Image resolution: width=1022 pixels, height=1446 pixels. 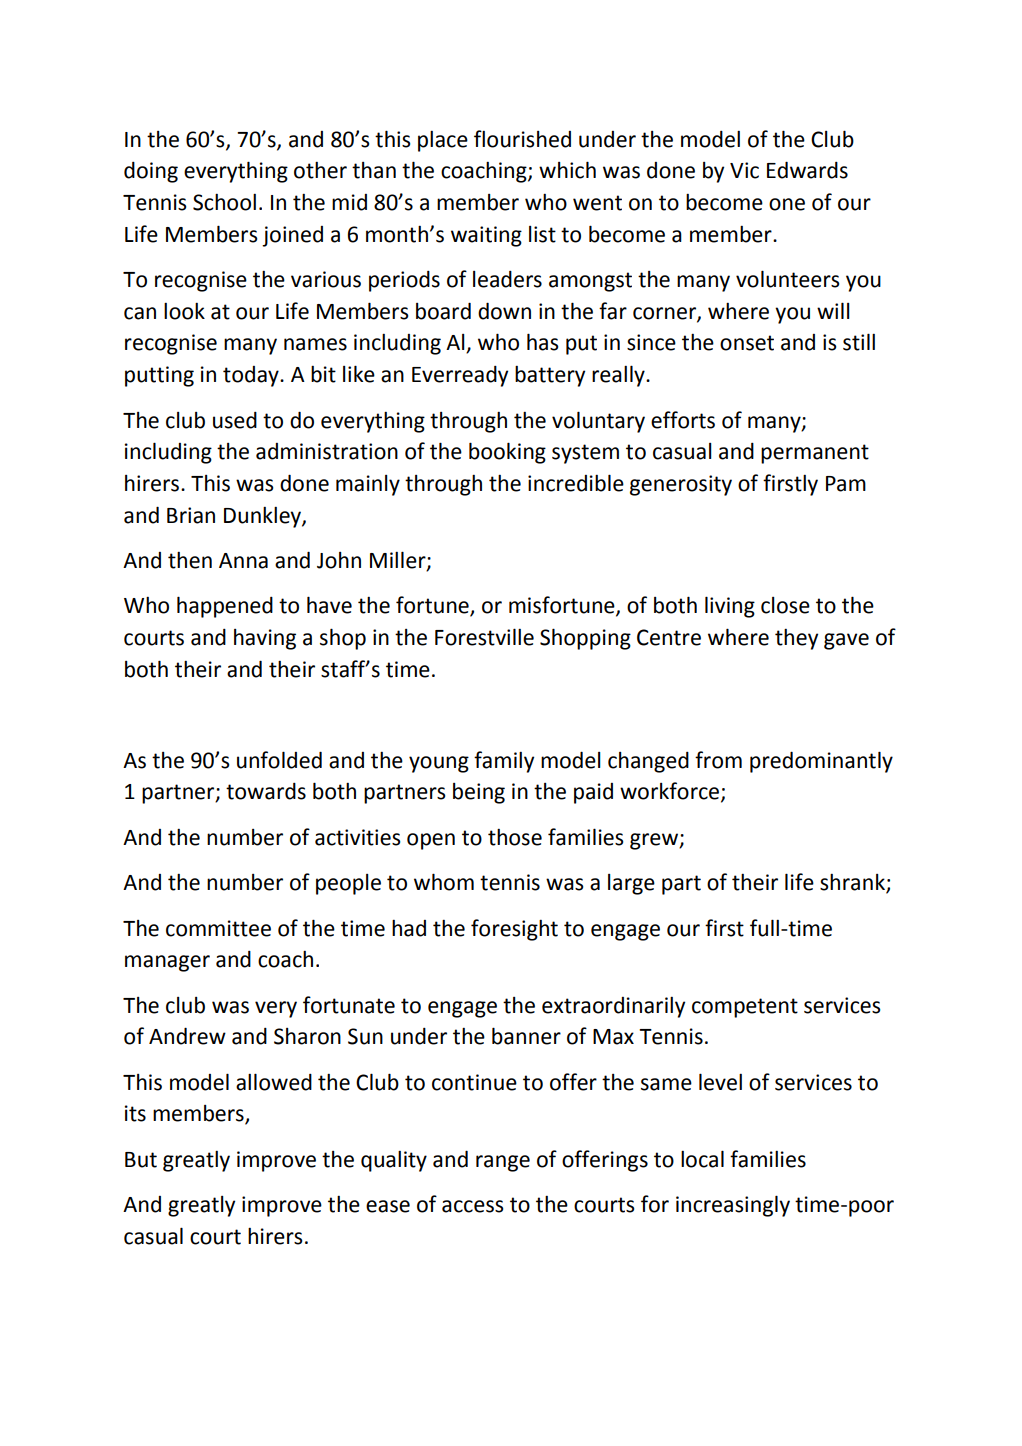 What do you see at coordinates (224, 202) in the document?
I see `School` at bounding box center [224, 202].
